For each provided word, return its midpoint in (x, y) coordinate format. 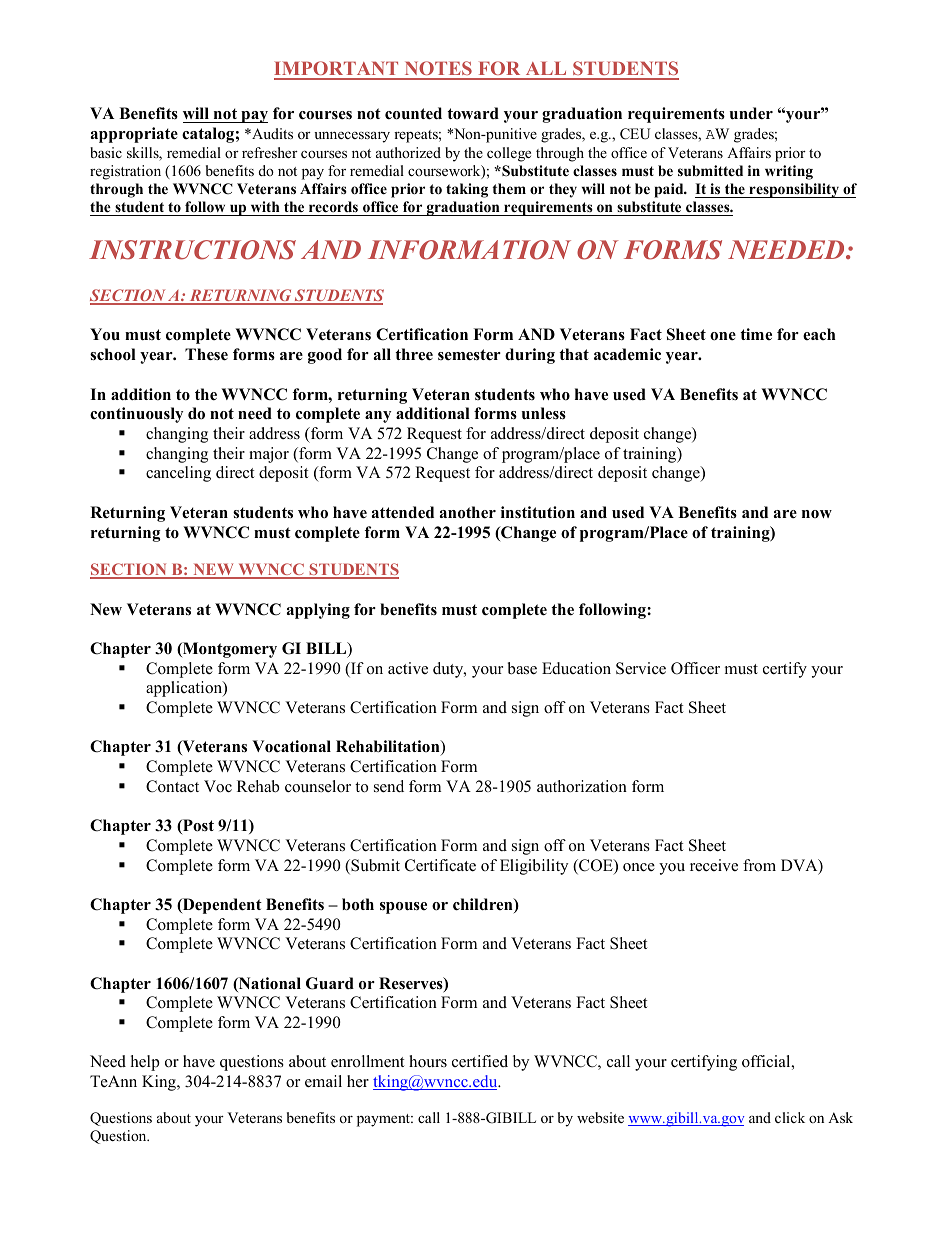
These (206, 354)
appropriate (134, 135)
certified (480, 1061)
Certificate (440, 865)
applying (318, 611)
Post (197, 826)
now (817, 514)
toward (473, 113)
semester (469, 355)
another (468, 512)
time (756, 334)
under (751, 113)
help (145, 1063)
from (759, 865)
